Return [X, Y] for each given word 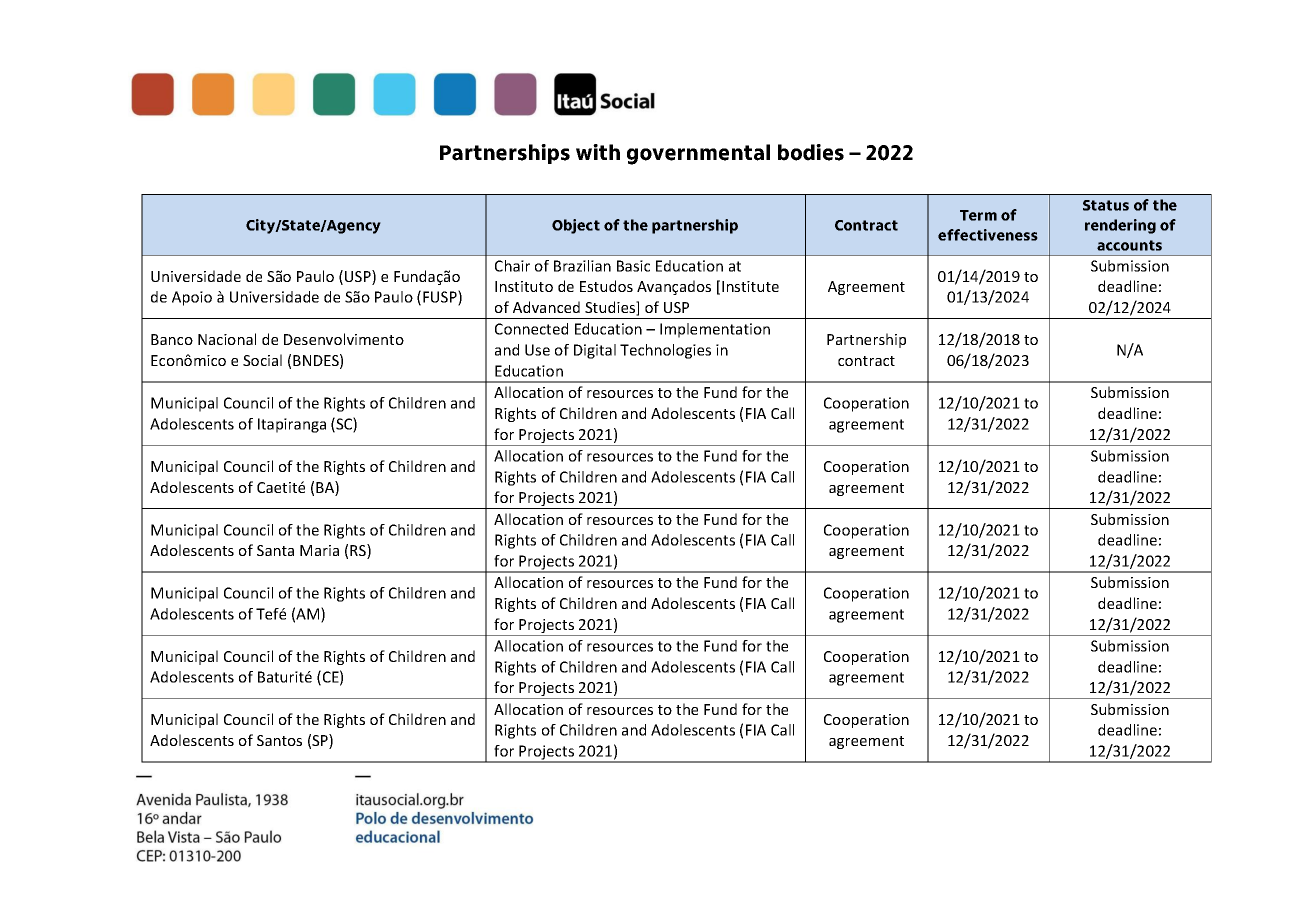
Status [1106, 205]
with [598, 152]
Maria [319, 550]
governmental [698, 154]
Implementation [715, 330]
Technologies [665, 351]
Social [262, 360]
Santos [279, 740]
